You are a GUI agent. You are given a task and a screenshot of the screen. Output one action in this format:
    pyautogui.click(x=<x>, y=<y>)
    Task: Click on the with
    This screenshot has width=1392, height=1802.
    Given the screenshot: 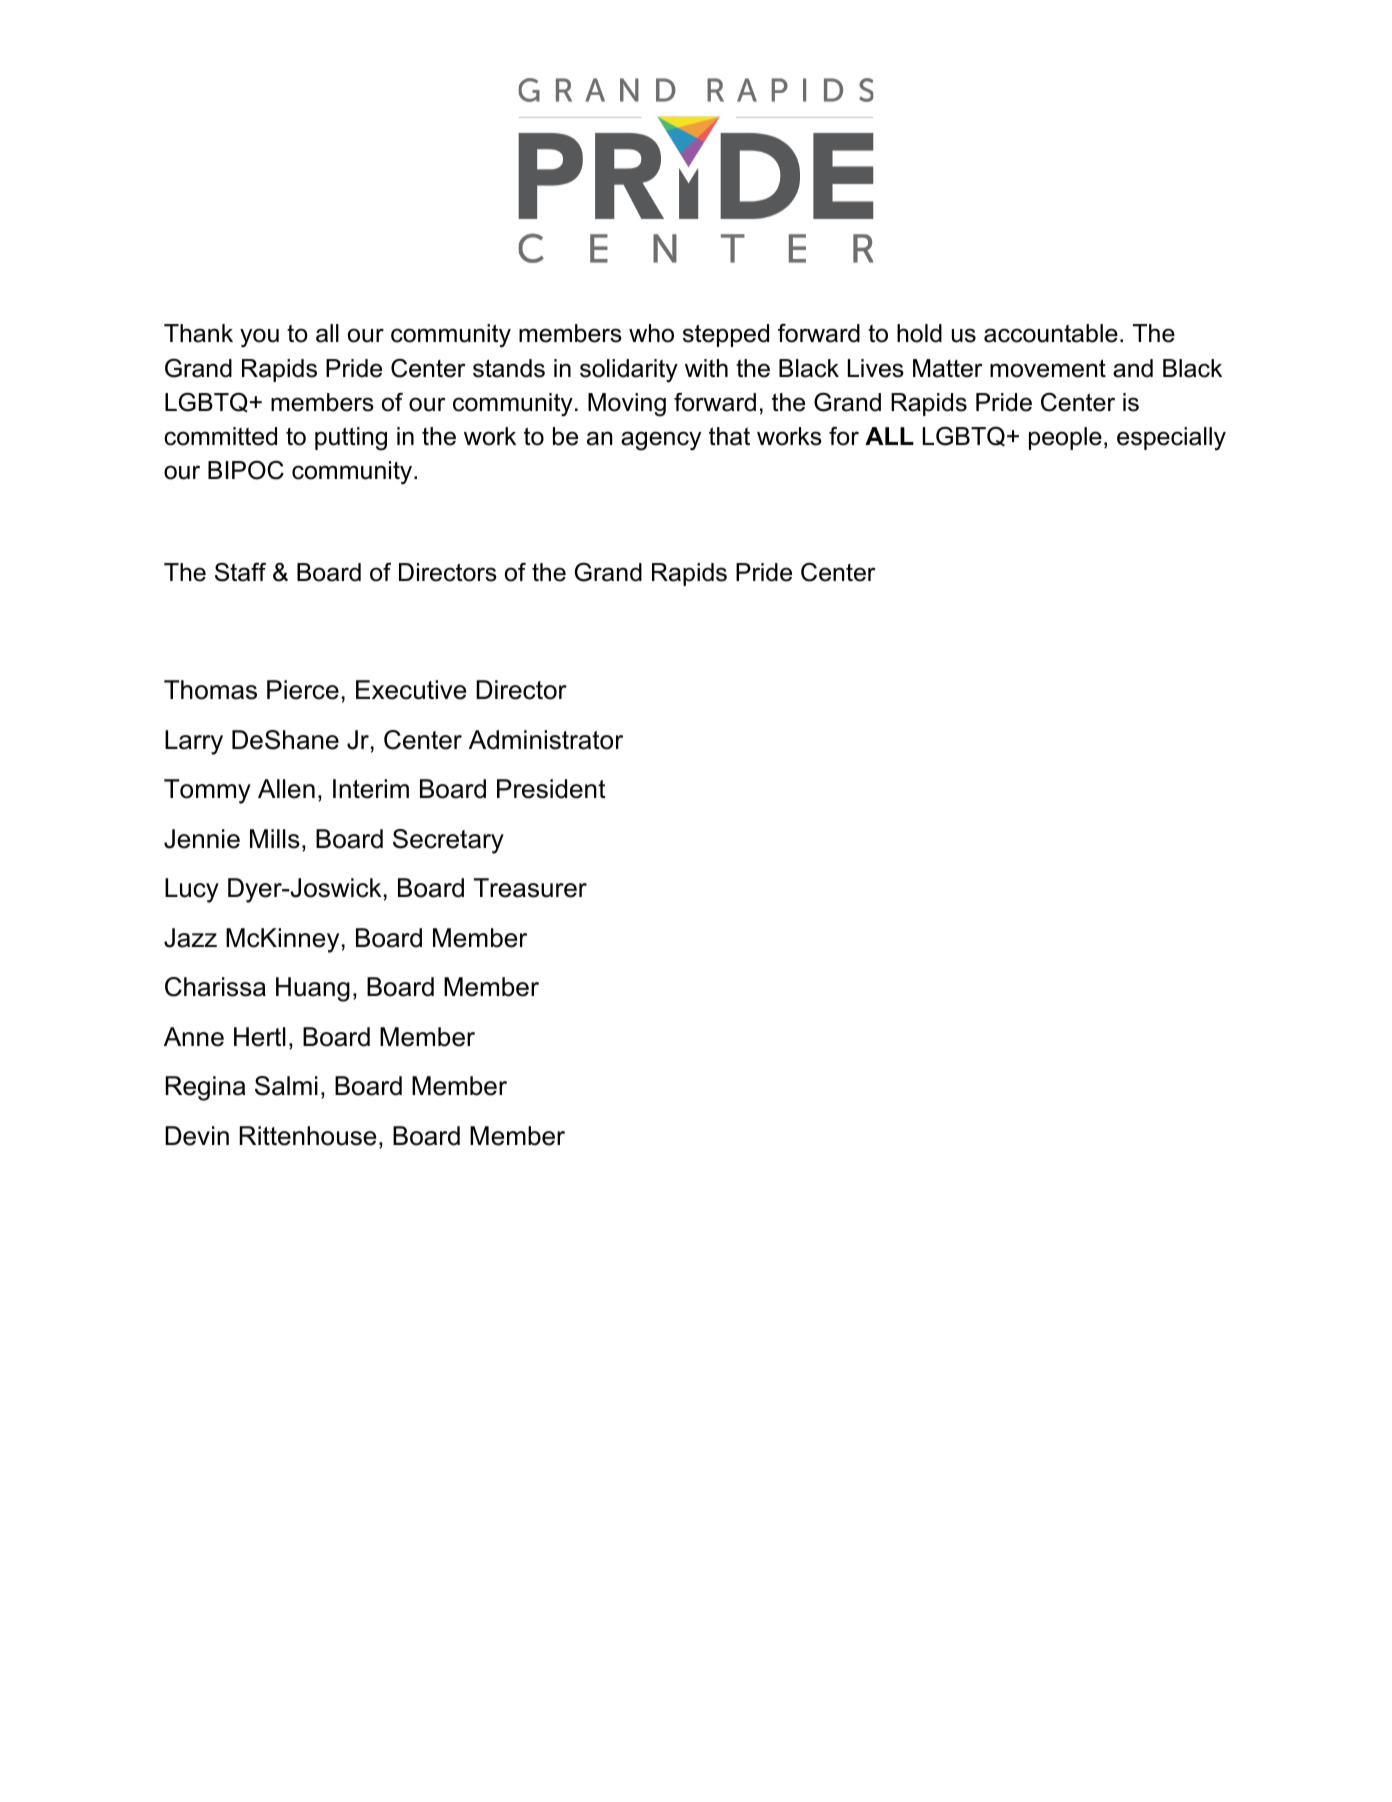 What is the action you would take?
    pyautogui.click(x=706, y=368)
